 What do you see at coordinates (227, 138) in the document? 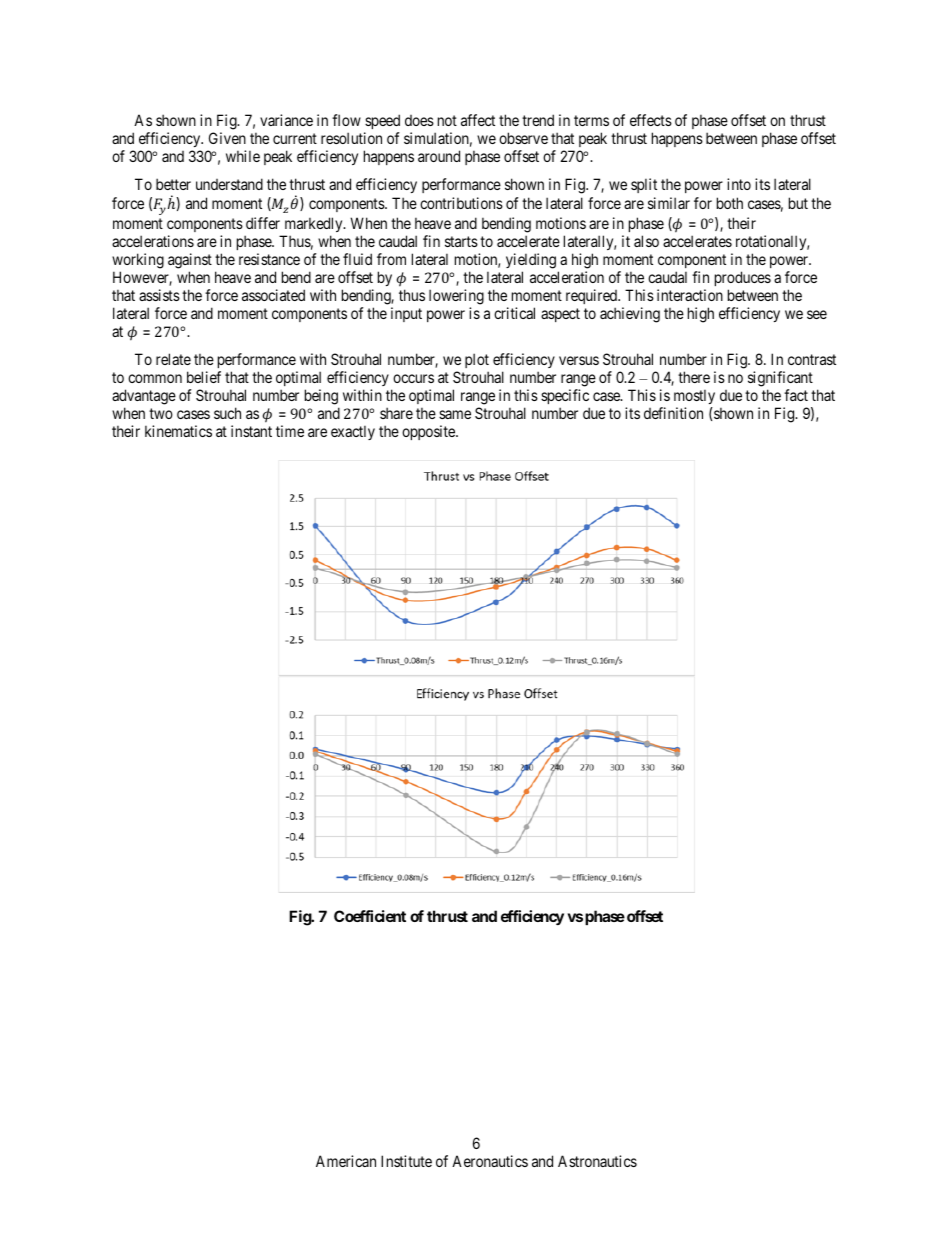
I see `Given` at bounding box center [227, 138].
